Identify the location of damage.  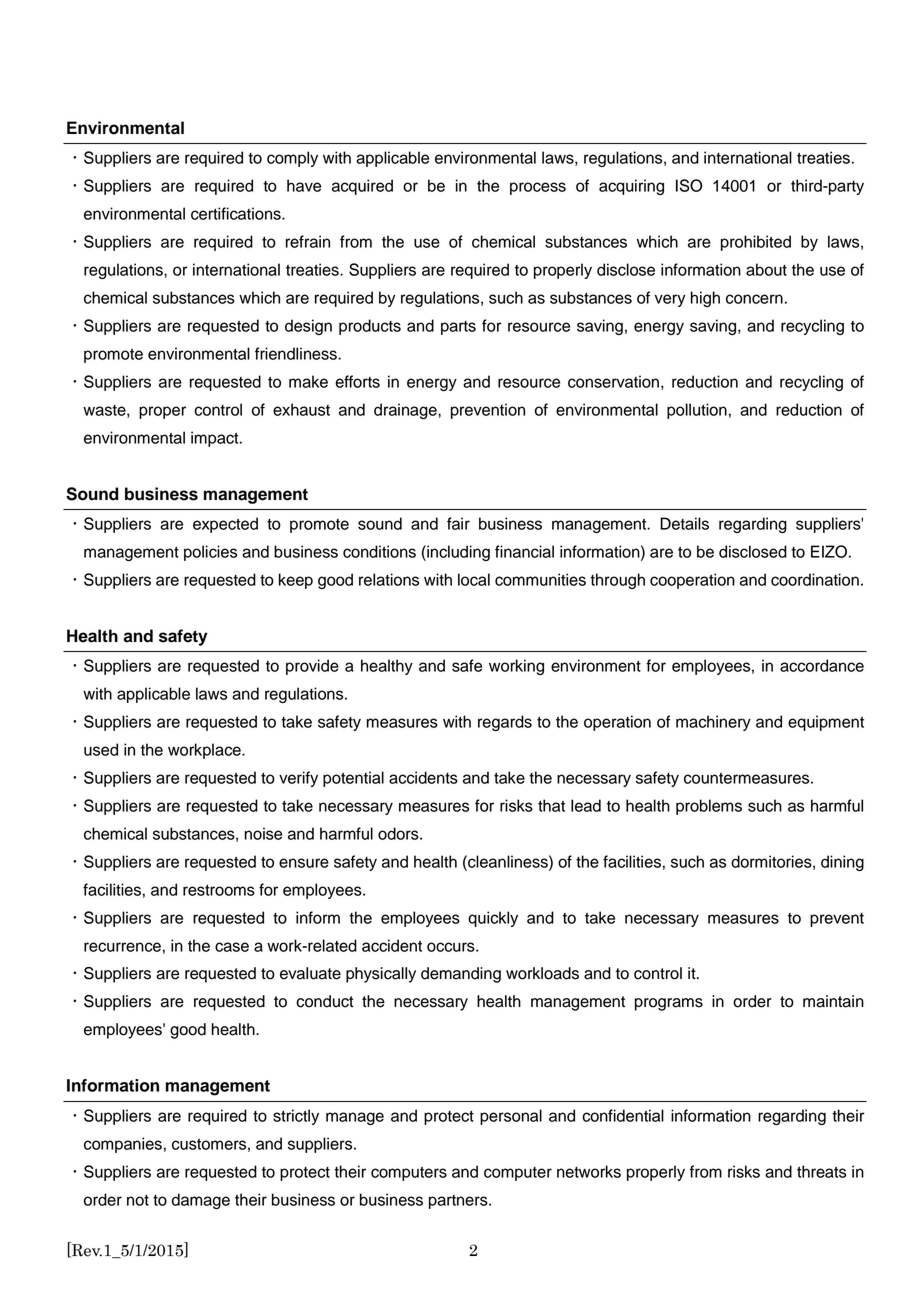
(201, 1201).
